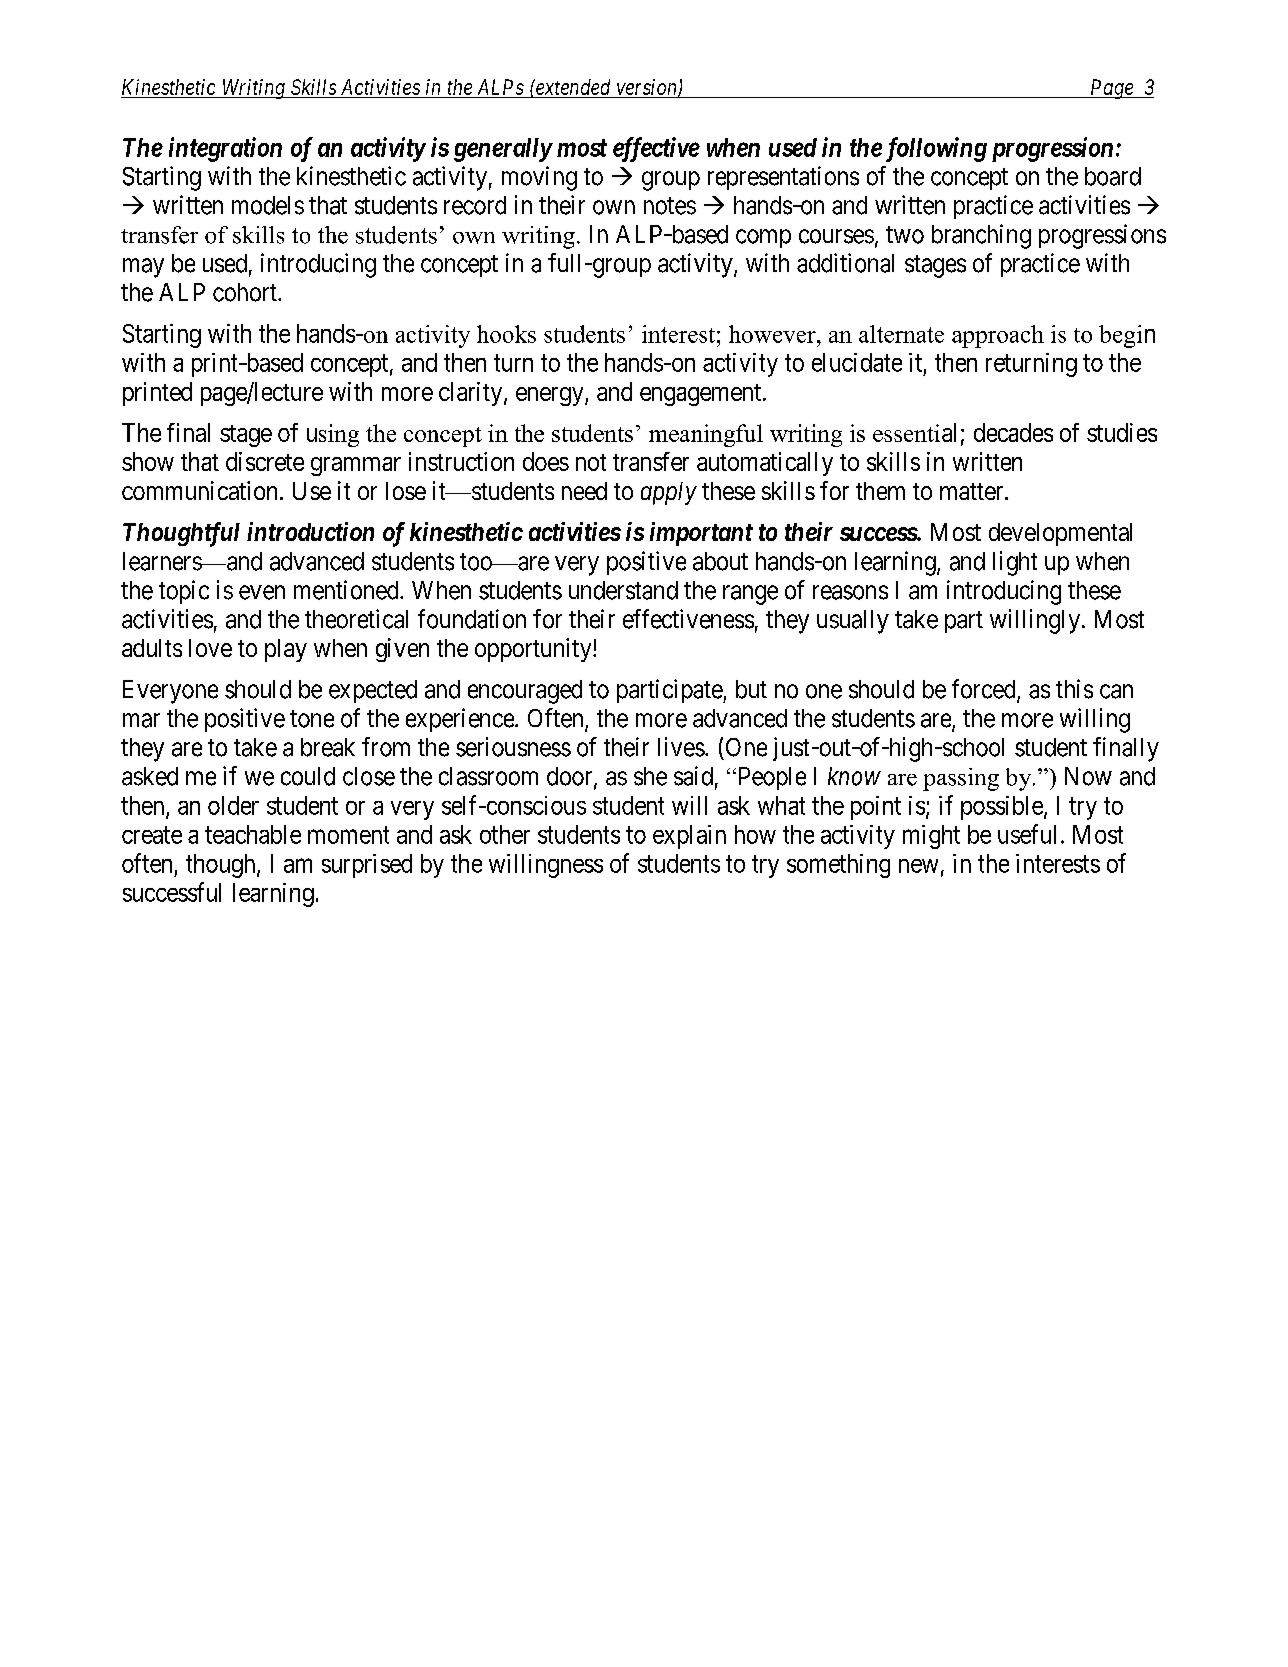 This screenshot has height=1667, width=1288. What do you see at coordinates (936, 149) in the screenshot?
I see `following` at bounding box center [936, 149].
